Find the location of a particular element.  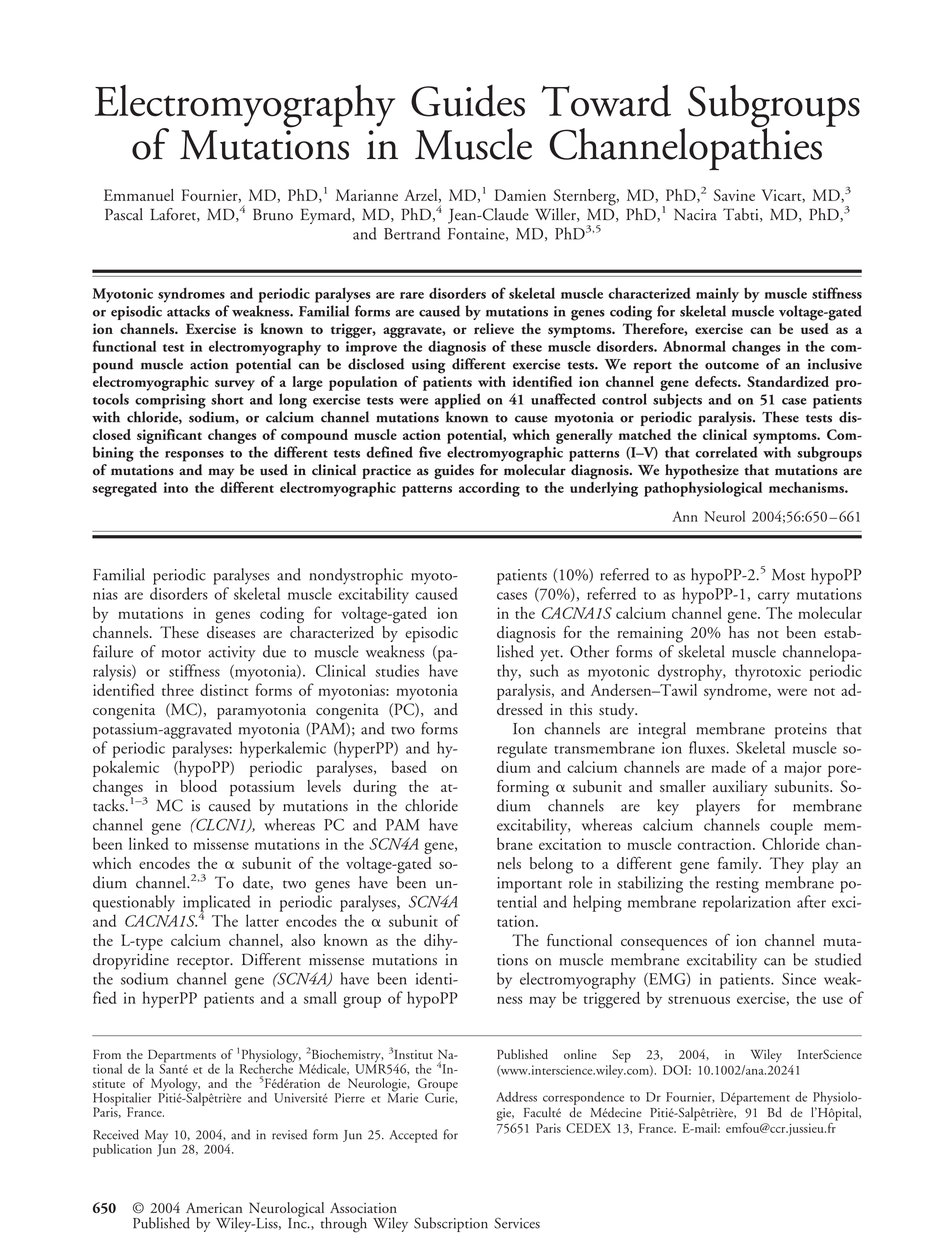

American is located at coordinates (214, 1208).
